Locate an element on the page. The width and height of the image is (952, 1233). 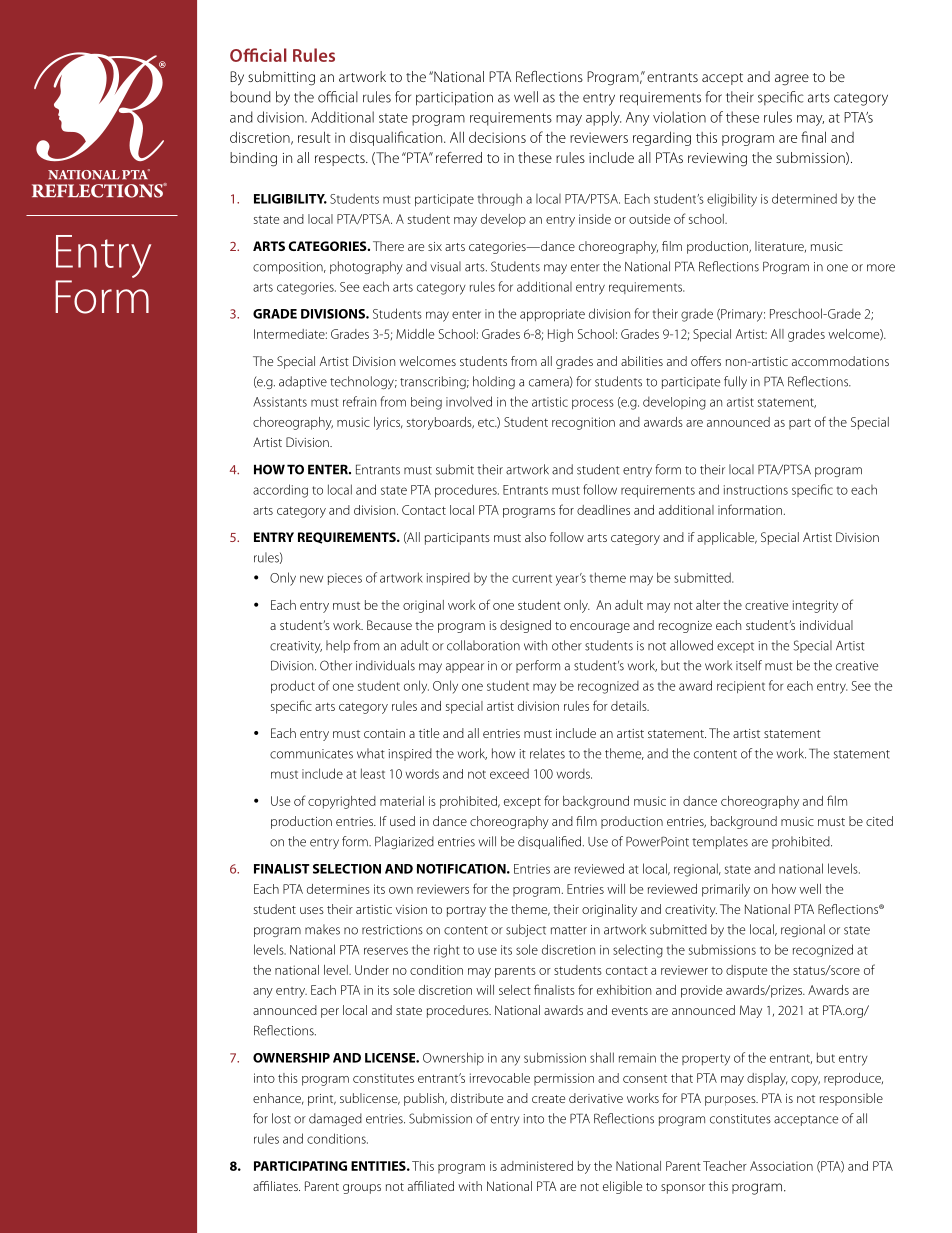
adaptive is located at coordinates (303, 382).
